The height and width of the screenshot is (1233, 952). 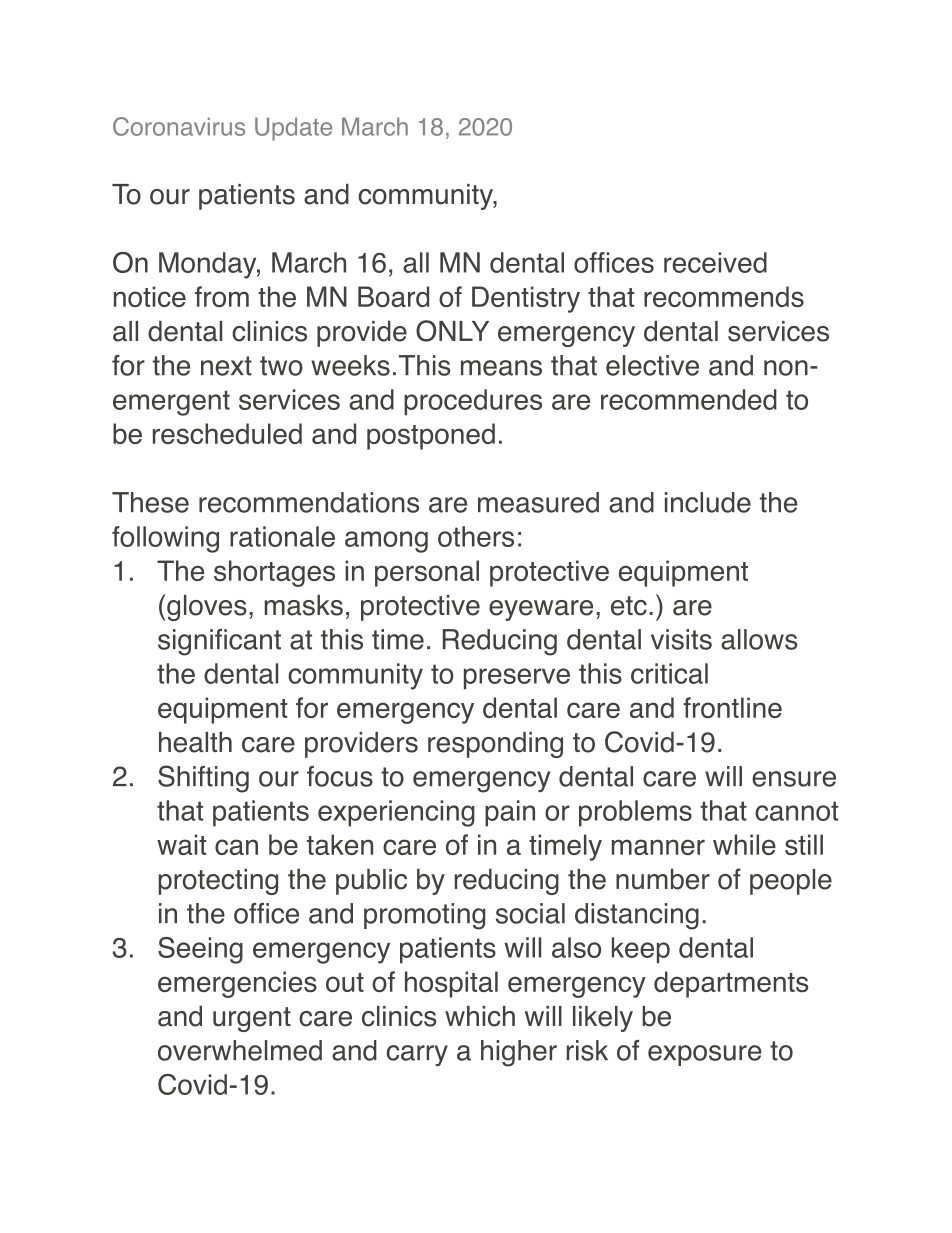 I want to click on which, so click(x=480, y=1016).
